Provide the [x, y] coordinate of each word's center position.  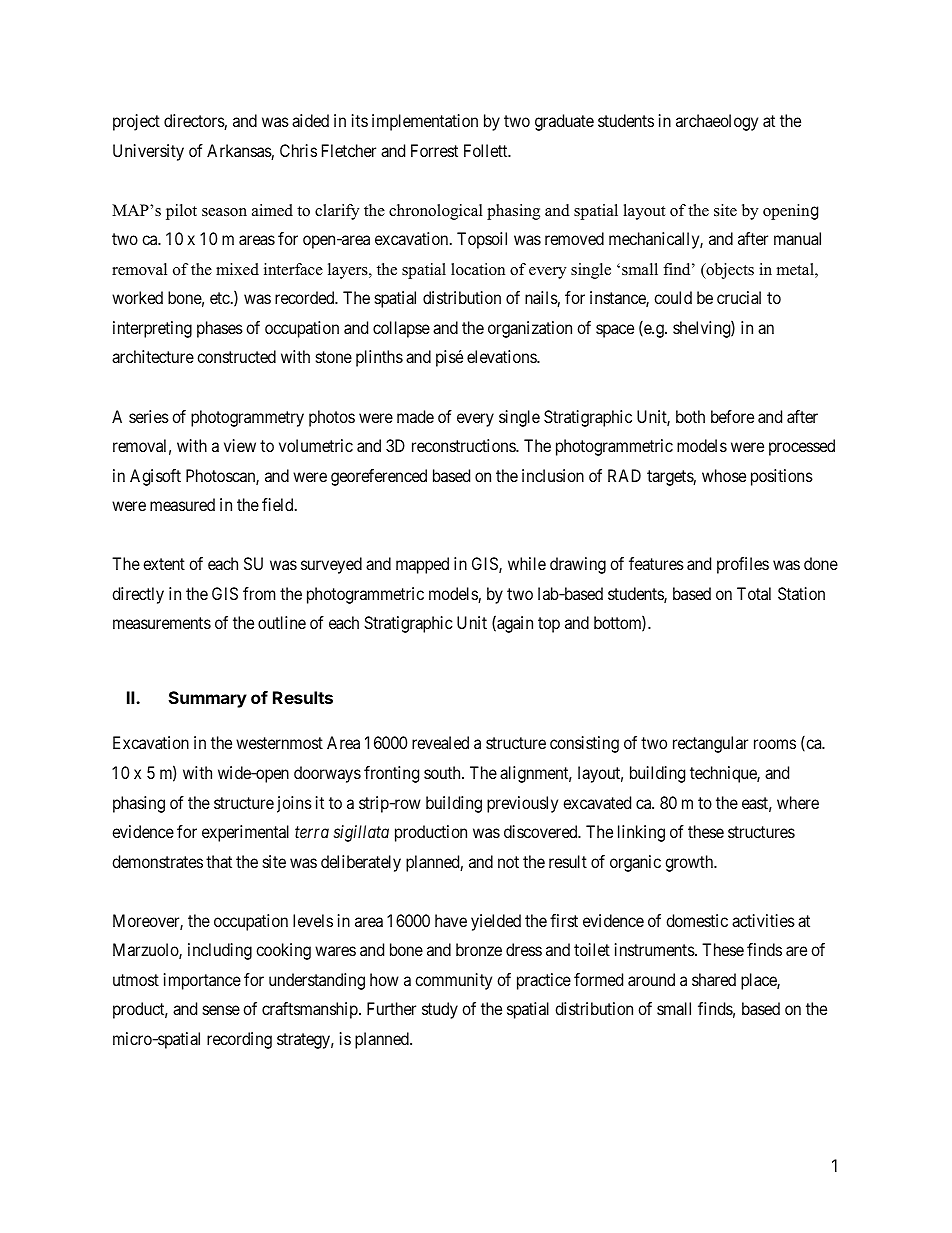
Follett [487, 150]
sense [221, 1010]
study [440, 1010]
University [148, 152]
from [259, 593]
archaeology [717, 122]
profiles [743, 565]
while [527, 563]
